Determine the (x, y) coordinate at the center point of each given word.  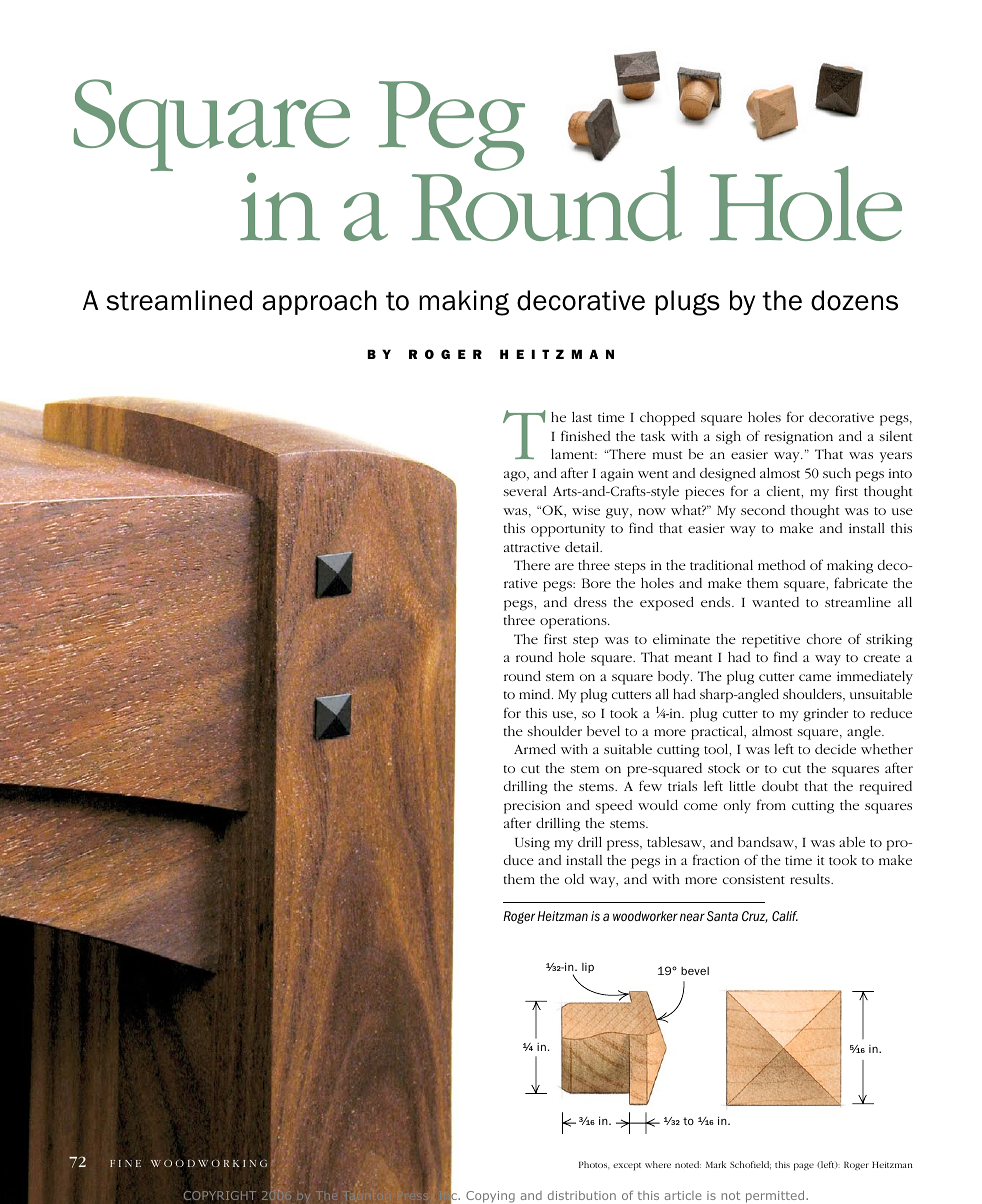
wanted (775, 602)
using (532, 844)
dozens (854, 300)
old (574, 879)
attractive (532, 547)
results (811, 879)
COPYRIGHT (220, 1195)
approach (319, 302)
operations (574, 622)
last (582, 417)
